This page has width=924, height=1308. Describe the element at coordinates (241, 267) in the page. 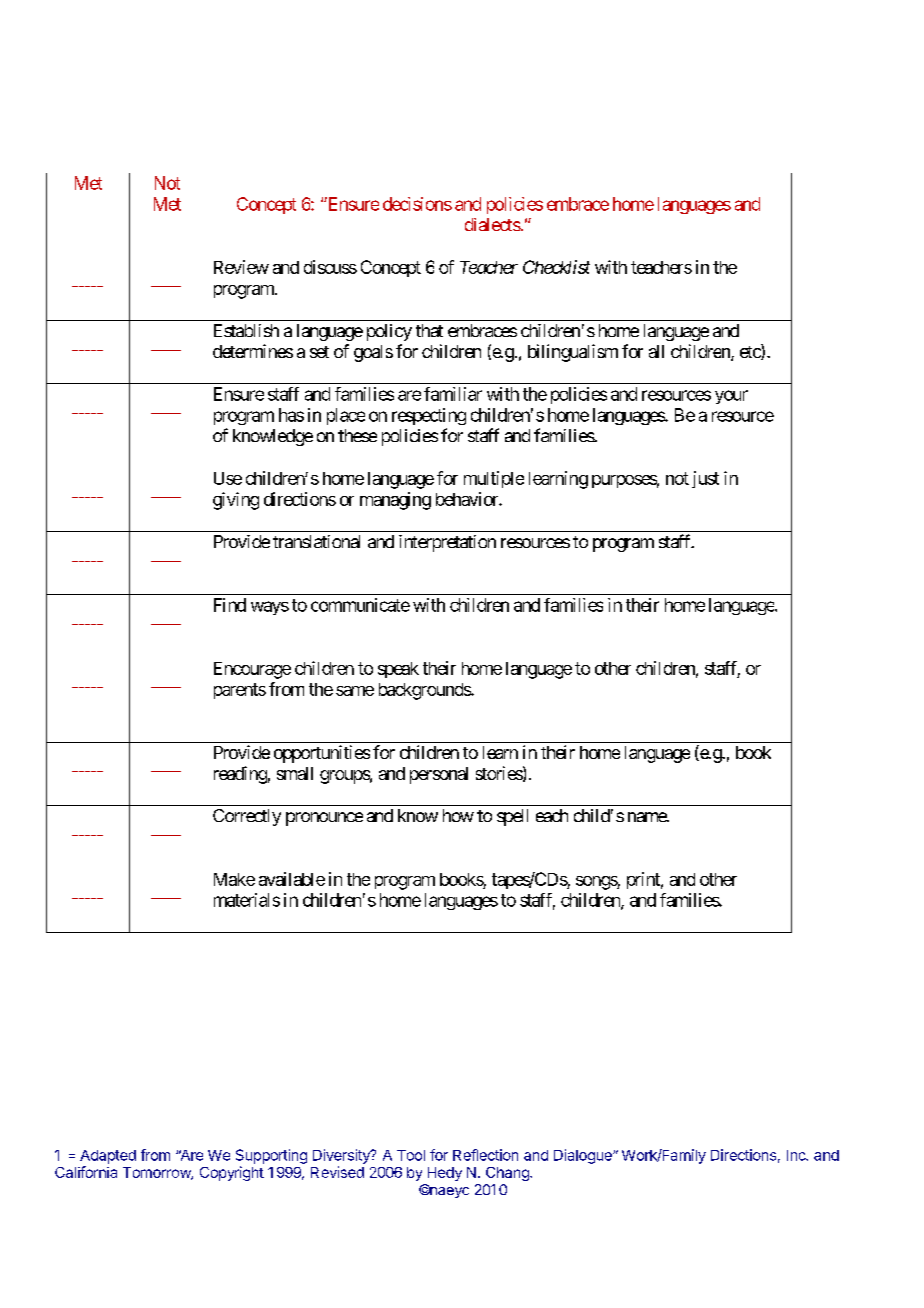

I see `Review` at that location.
